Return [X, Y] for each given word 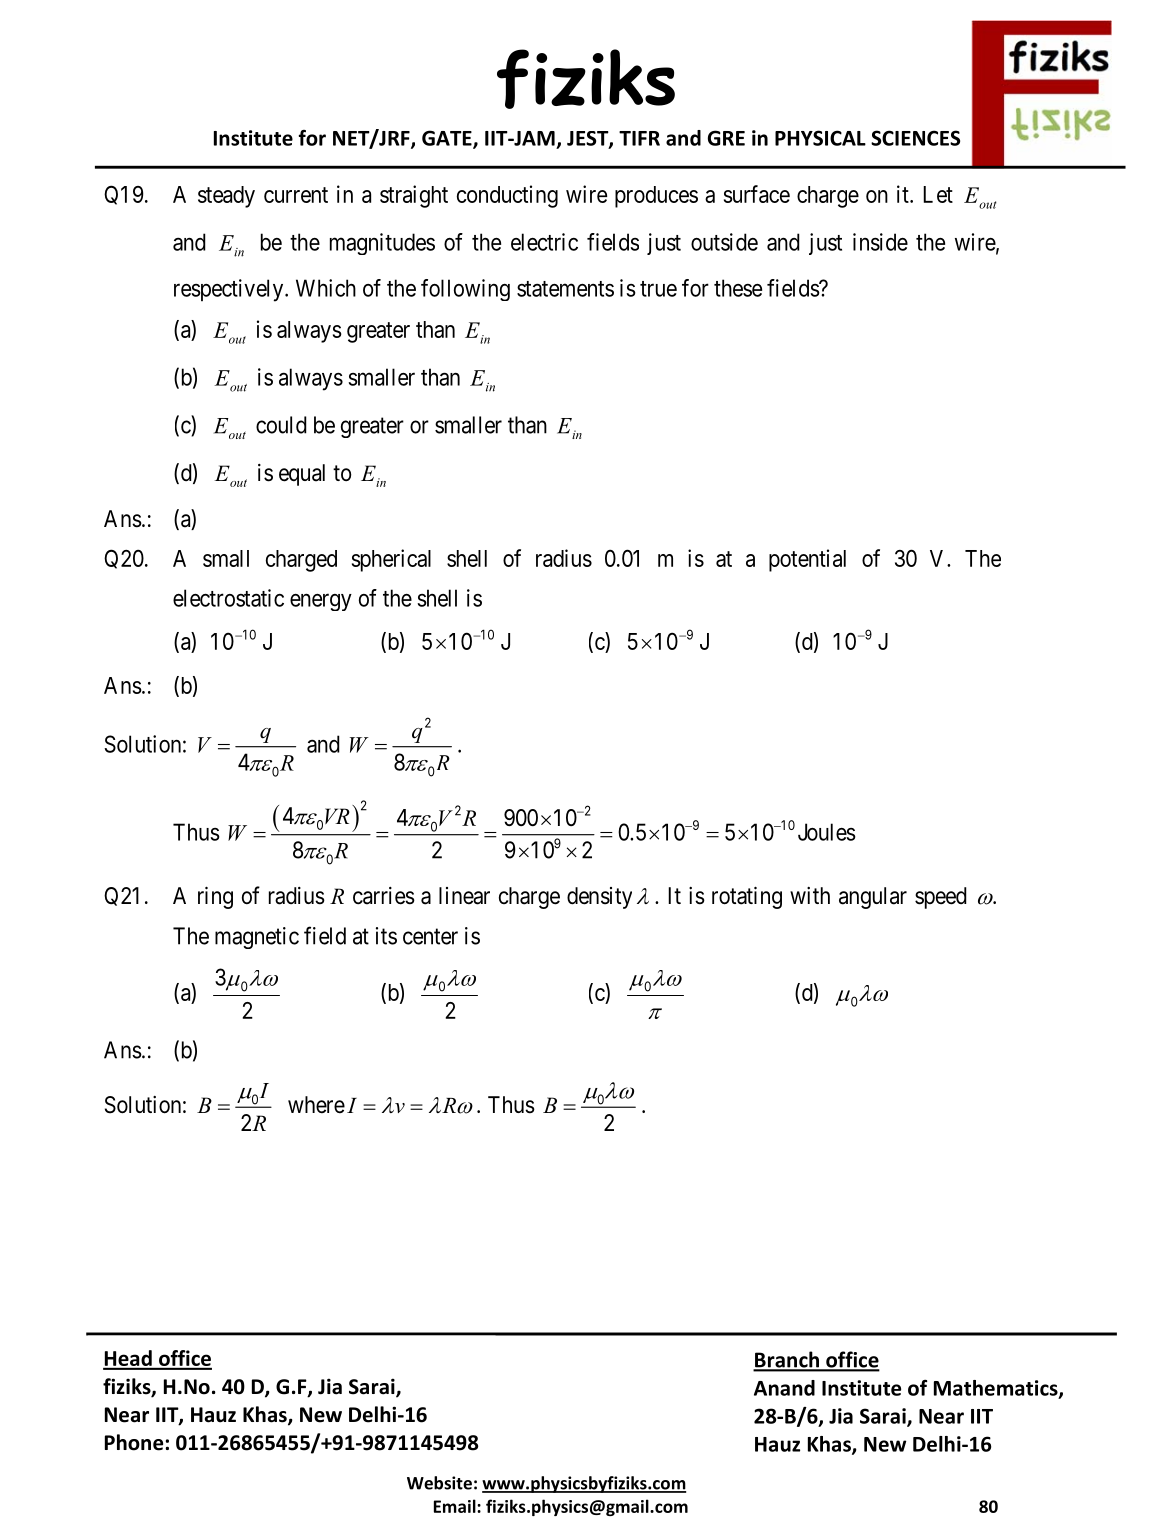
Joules [827, 832]
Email [456, 1506]
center [430, 936]
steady [226, 197]
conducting [507, 196]
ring [215, 897]
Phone [134, 1442]
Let [938, 194]
